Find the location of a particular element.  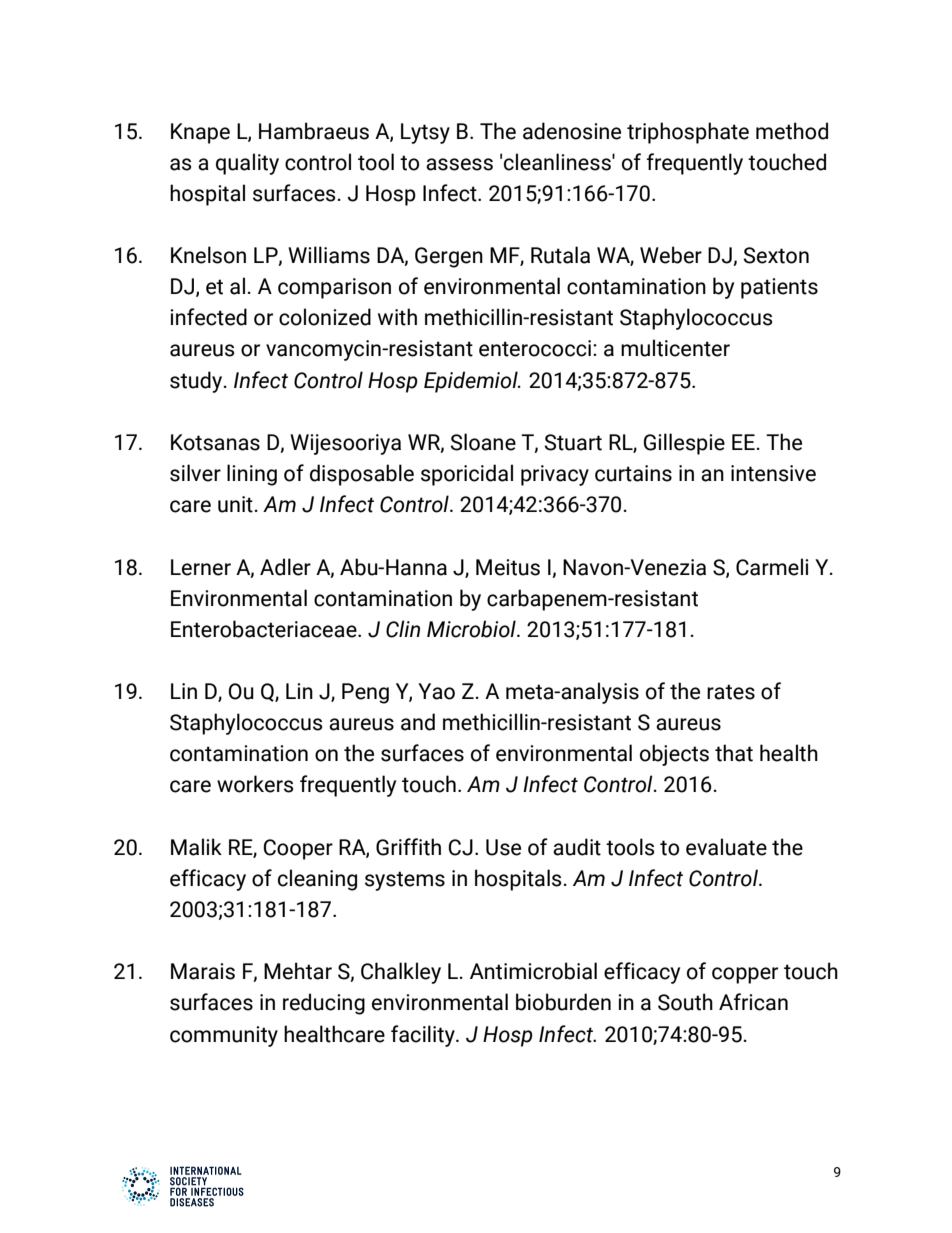

lining is located at coordinates (252, 475).
